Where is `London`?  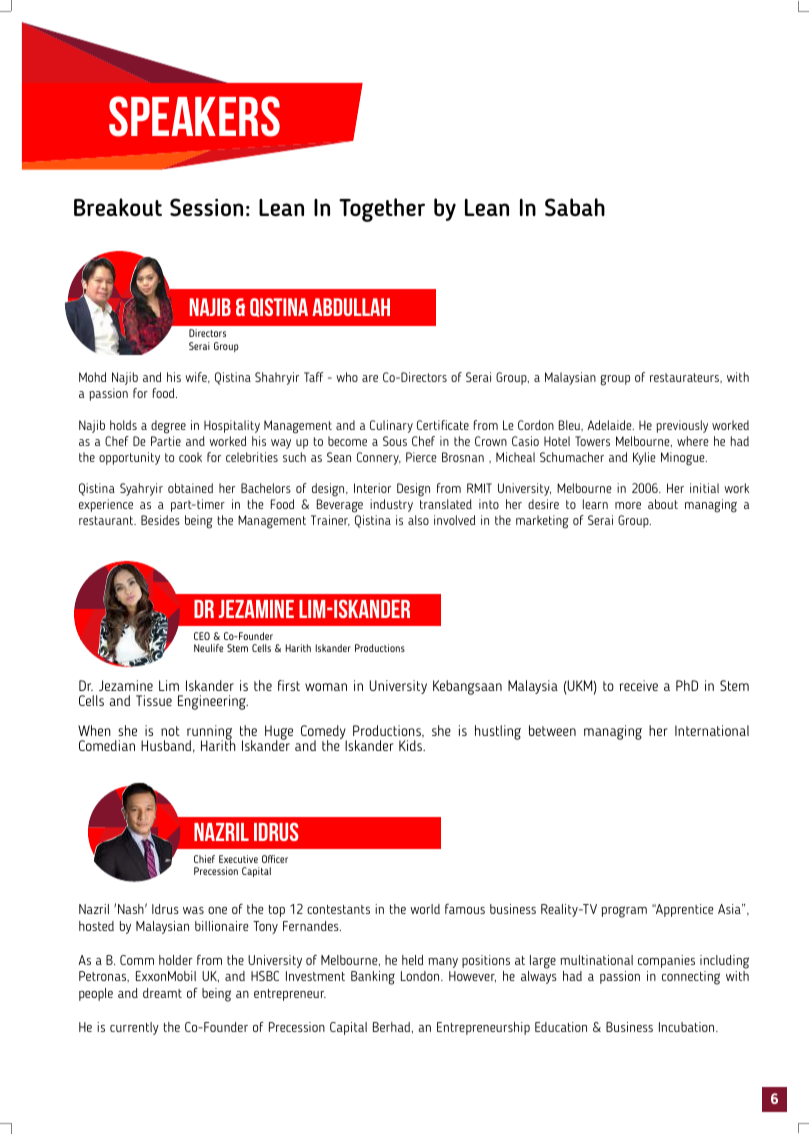 London is located at coordinates (421, 976).
